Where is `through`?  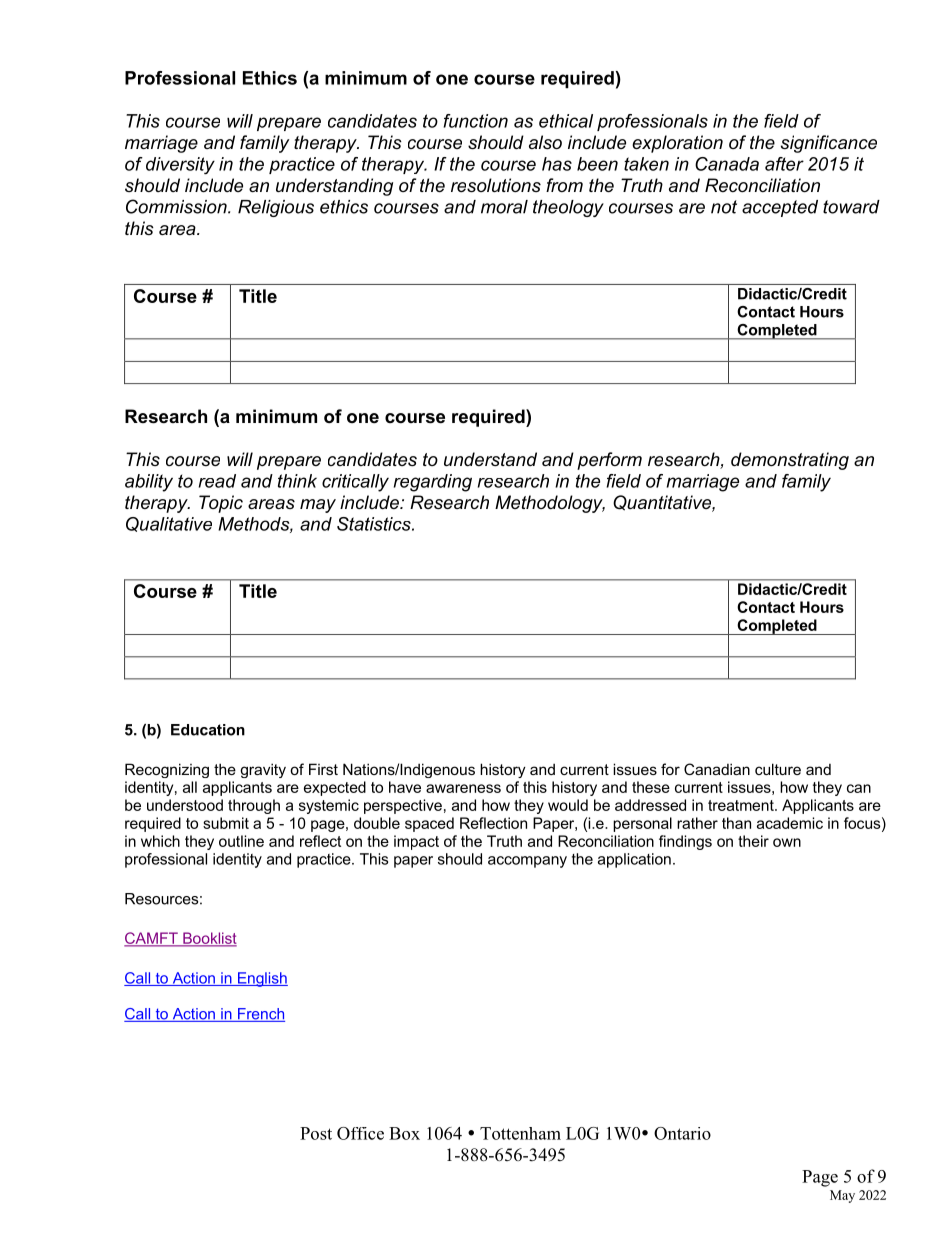 through is located at coordinates (254, 806).
